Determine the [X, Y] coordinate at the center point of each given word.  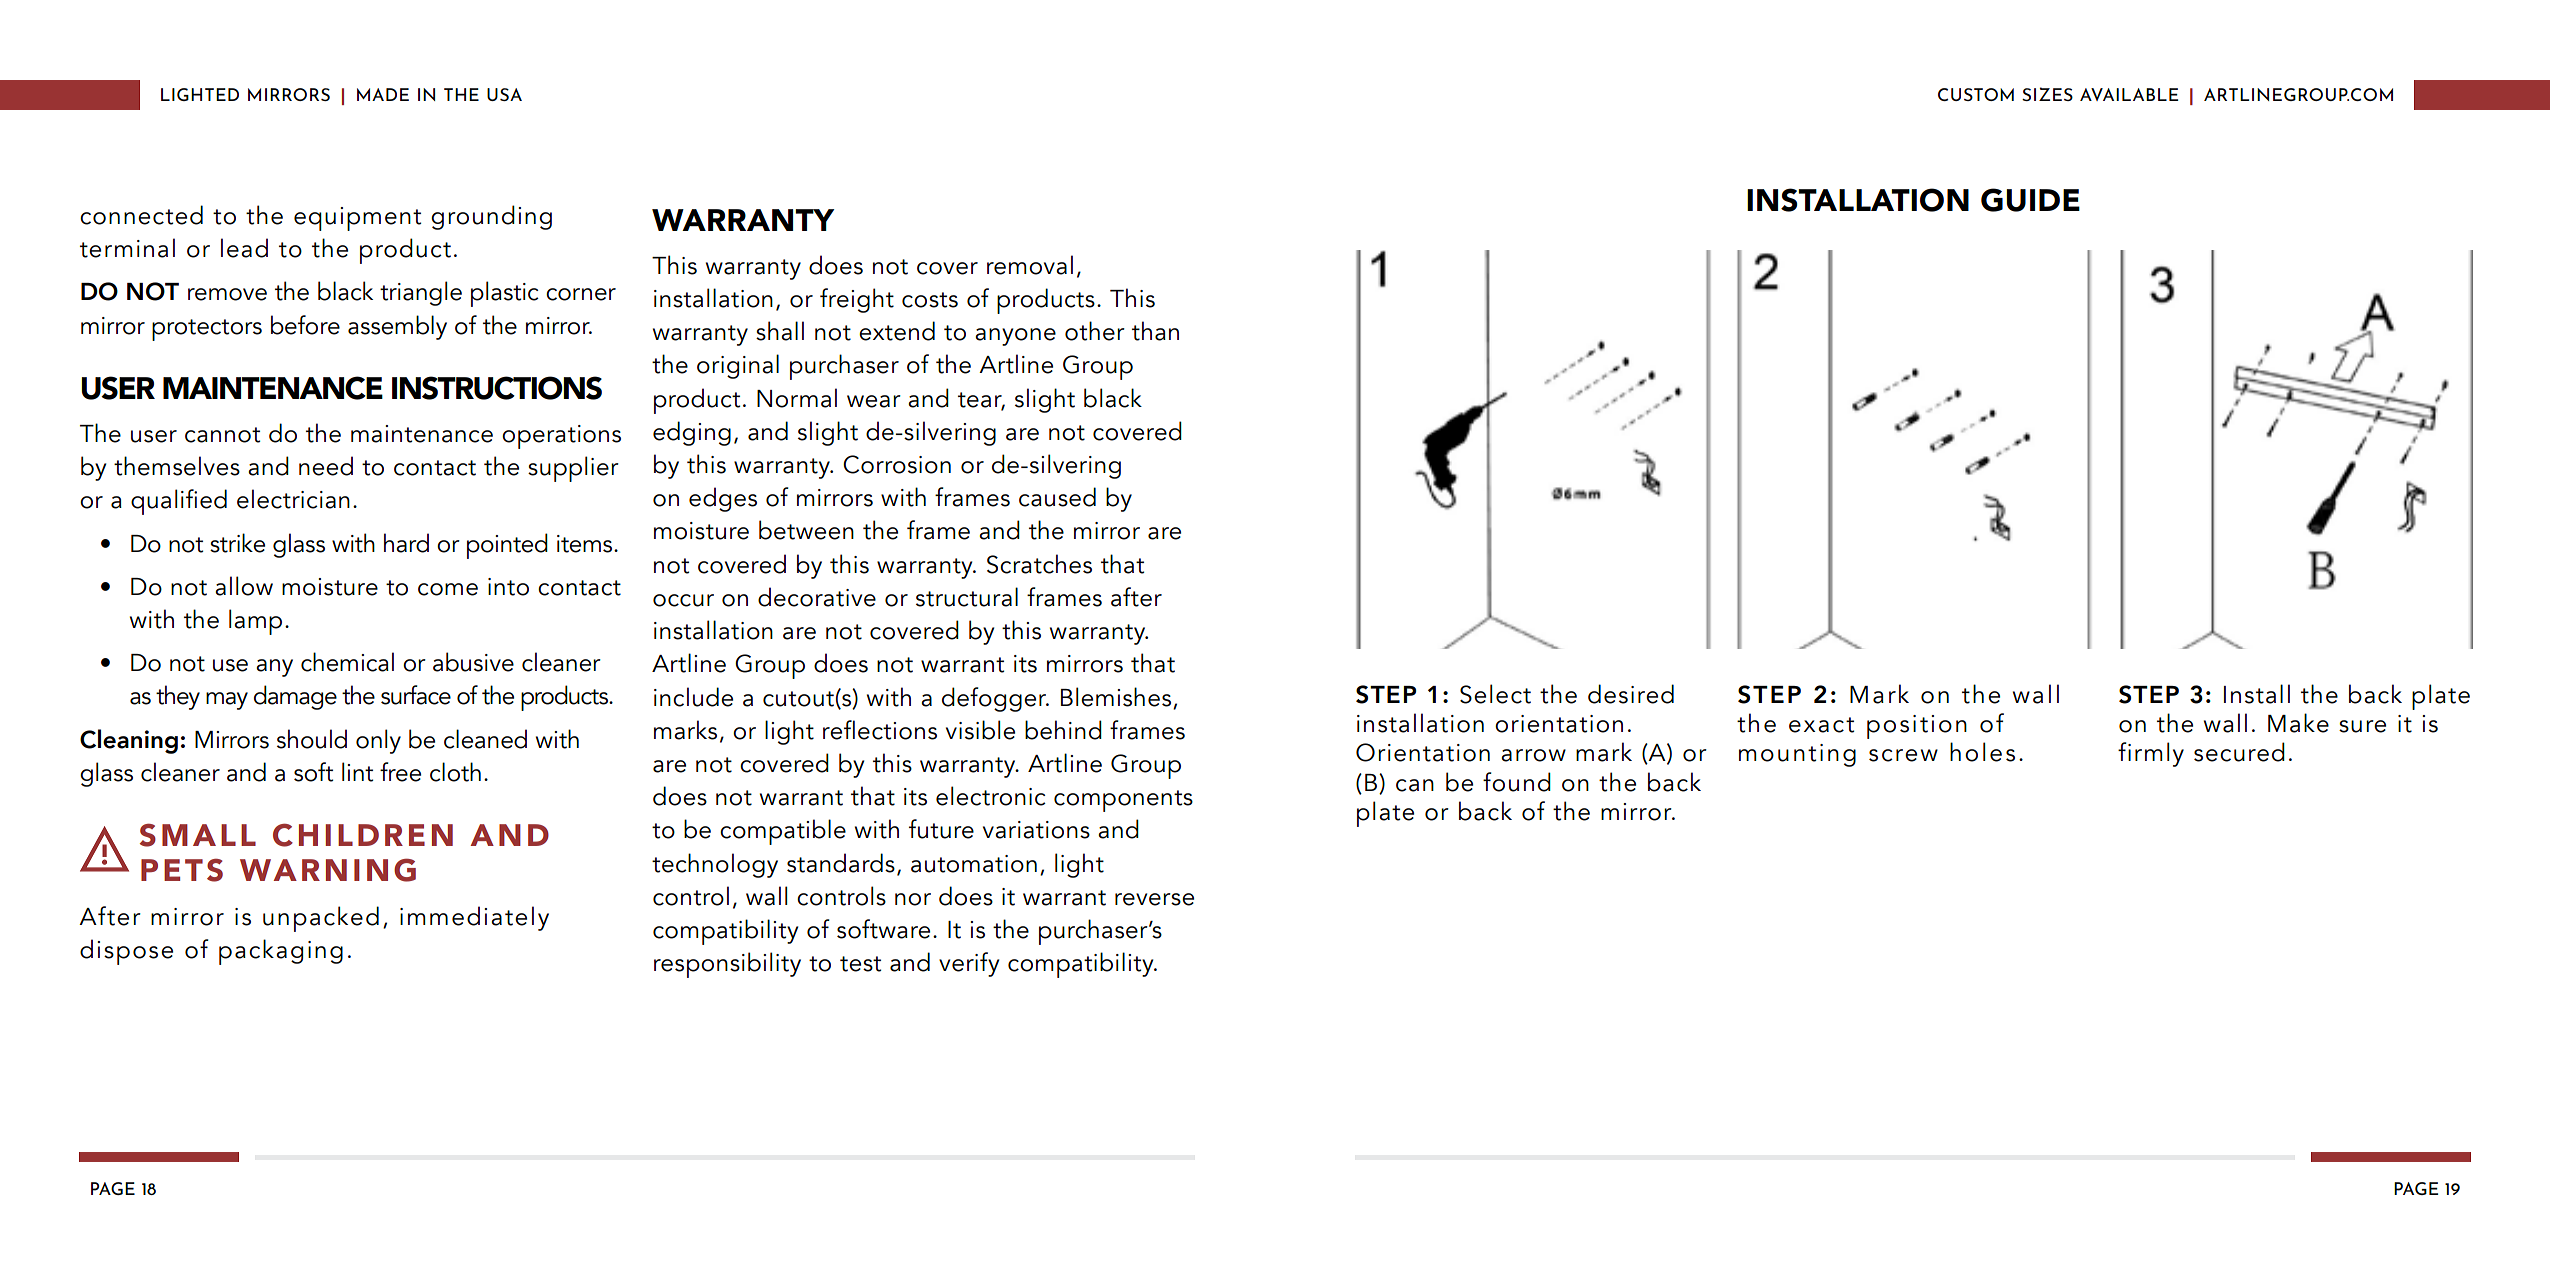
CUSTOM [1976, 94]
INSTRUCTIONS [497, 388]
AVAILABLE [2129, 94]
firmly [2151, 754]
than [1155, 331]
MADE [383, 94]
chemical [347, 662]
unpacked [321, 919]
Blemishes [1116, 697]
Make [2298, 723]
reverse [1154, 899]
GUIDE [2030, 200]
